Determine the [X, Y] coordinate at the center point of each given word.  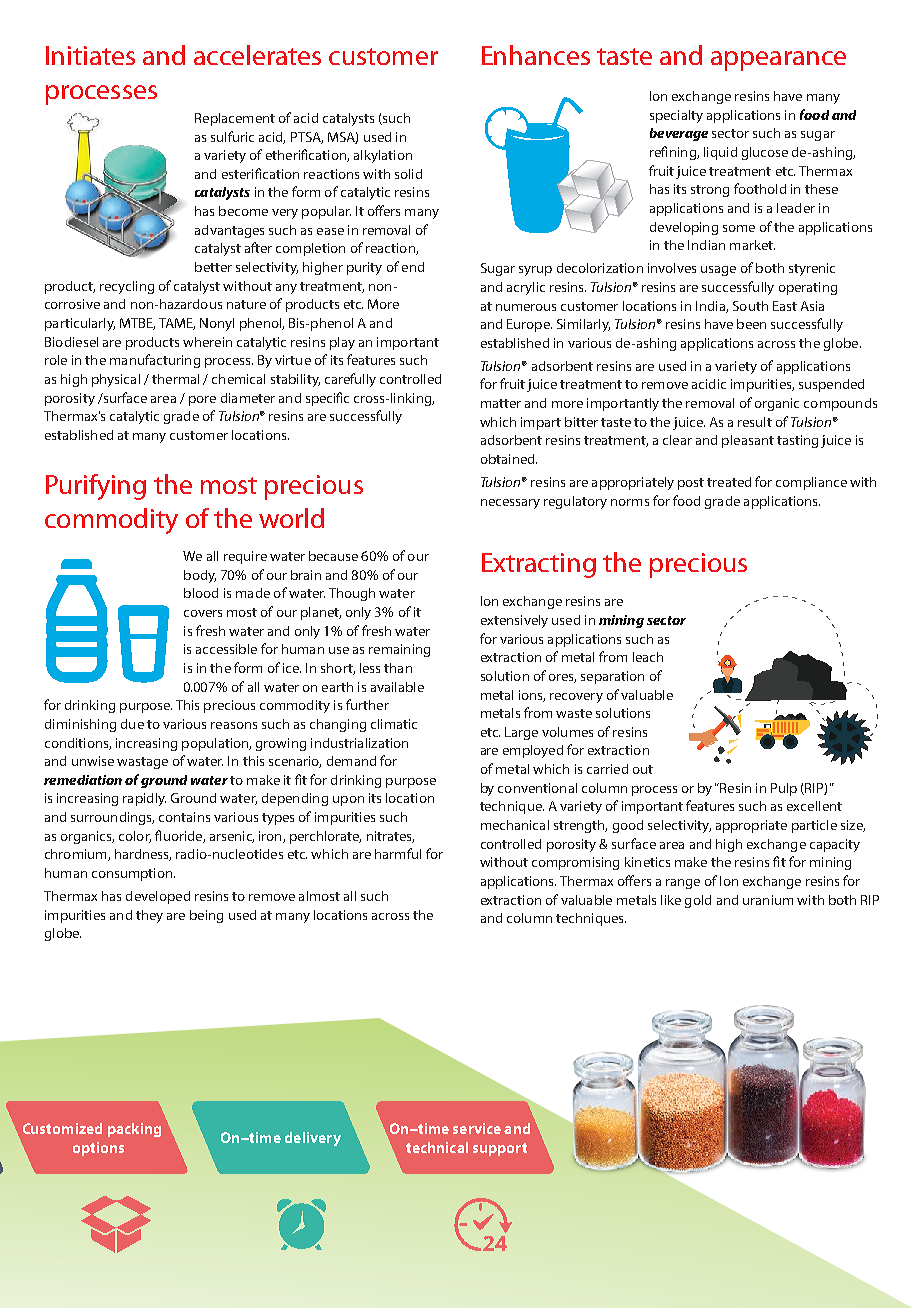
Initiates [90, 55]
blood [201, 593]
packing [134, 1130]
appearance [778, 61]
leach [648, 657]
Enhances [536, 55]
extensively [514, 621]
